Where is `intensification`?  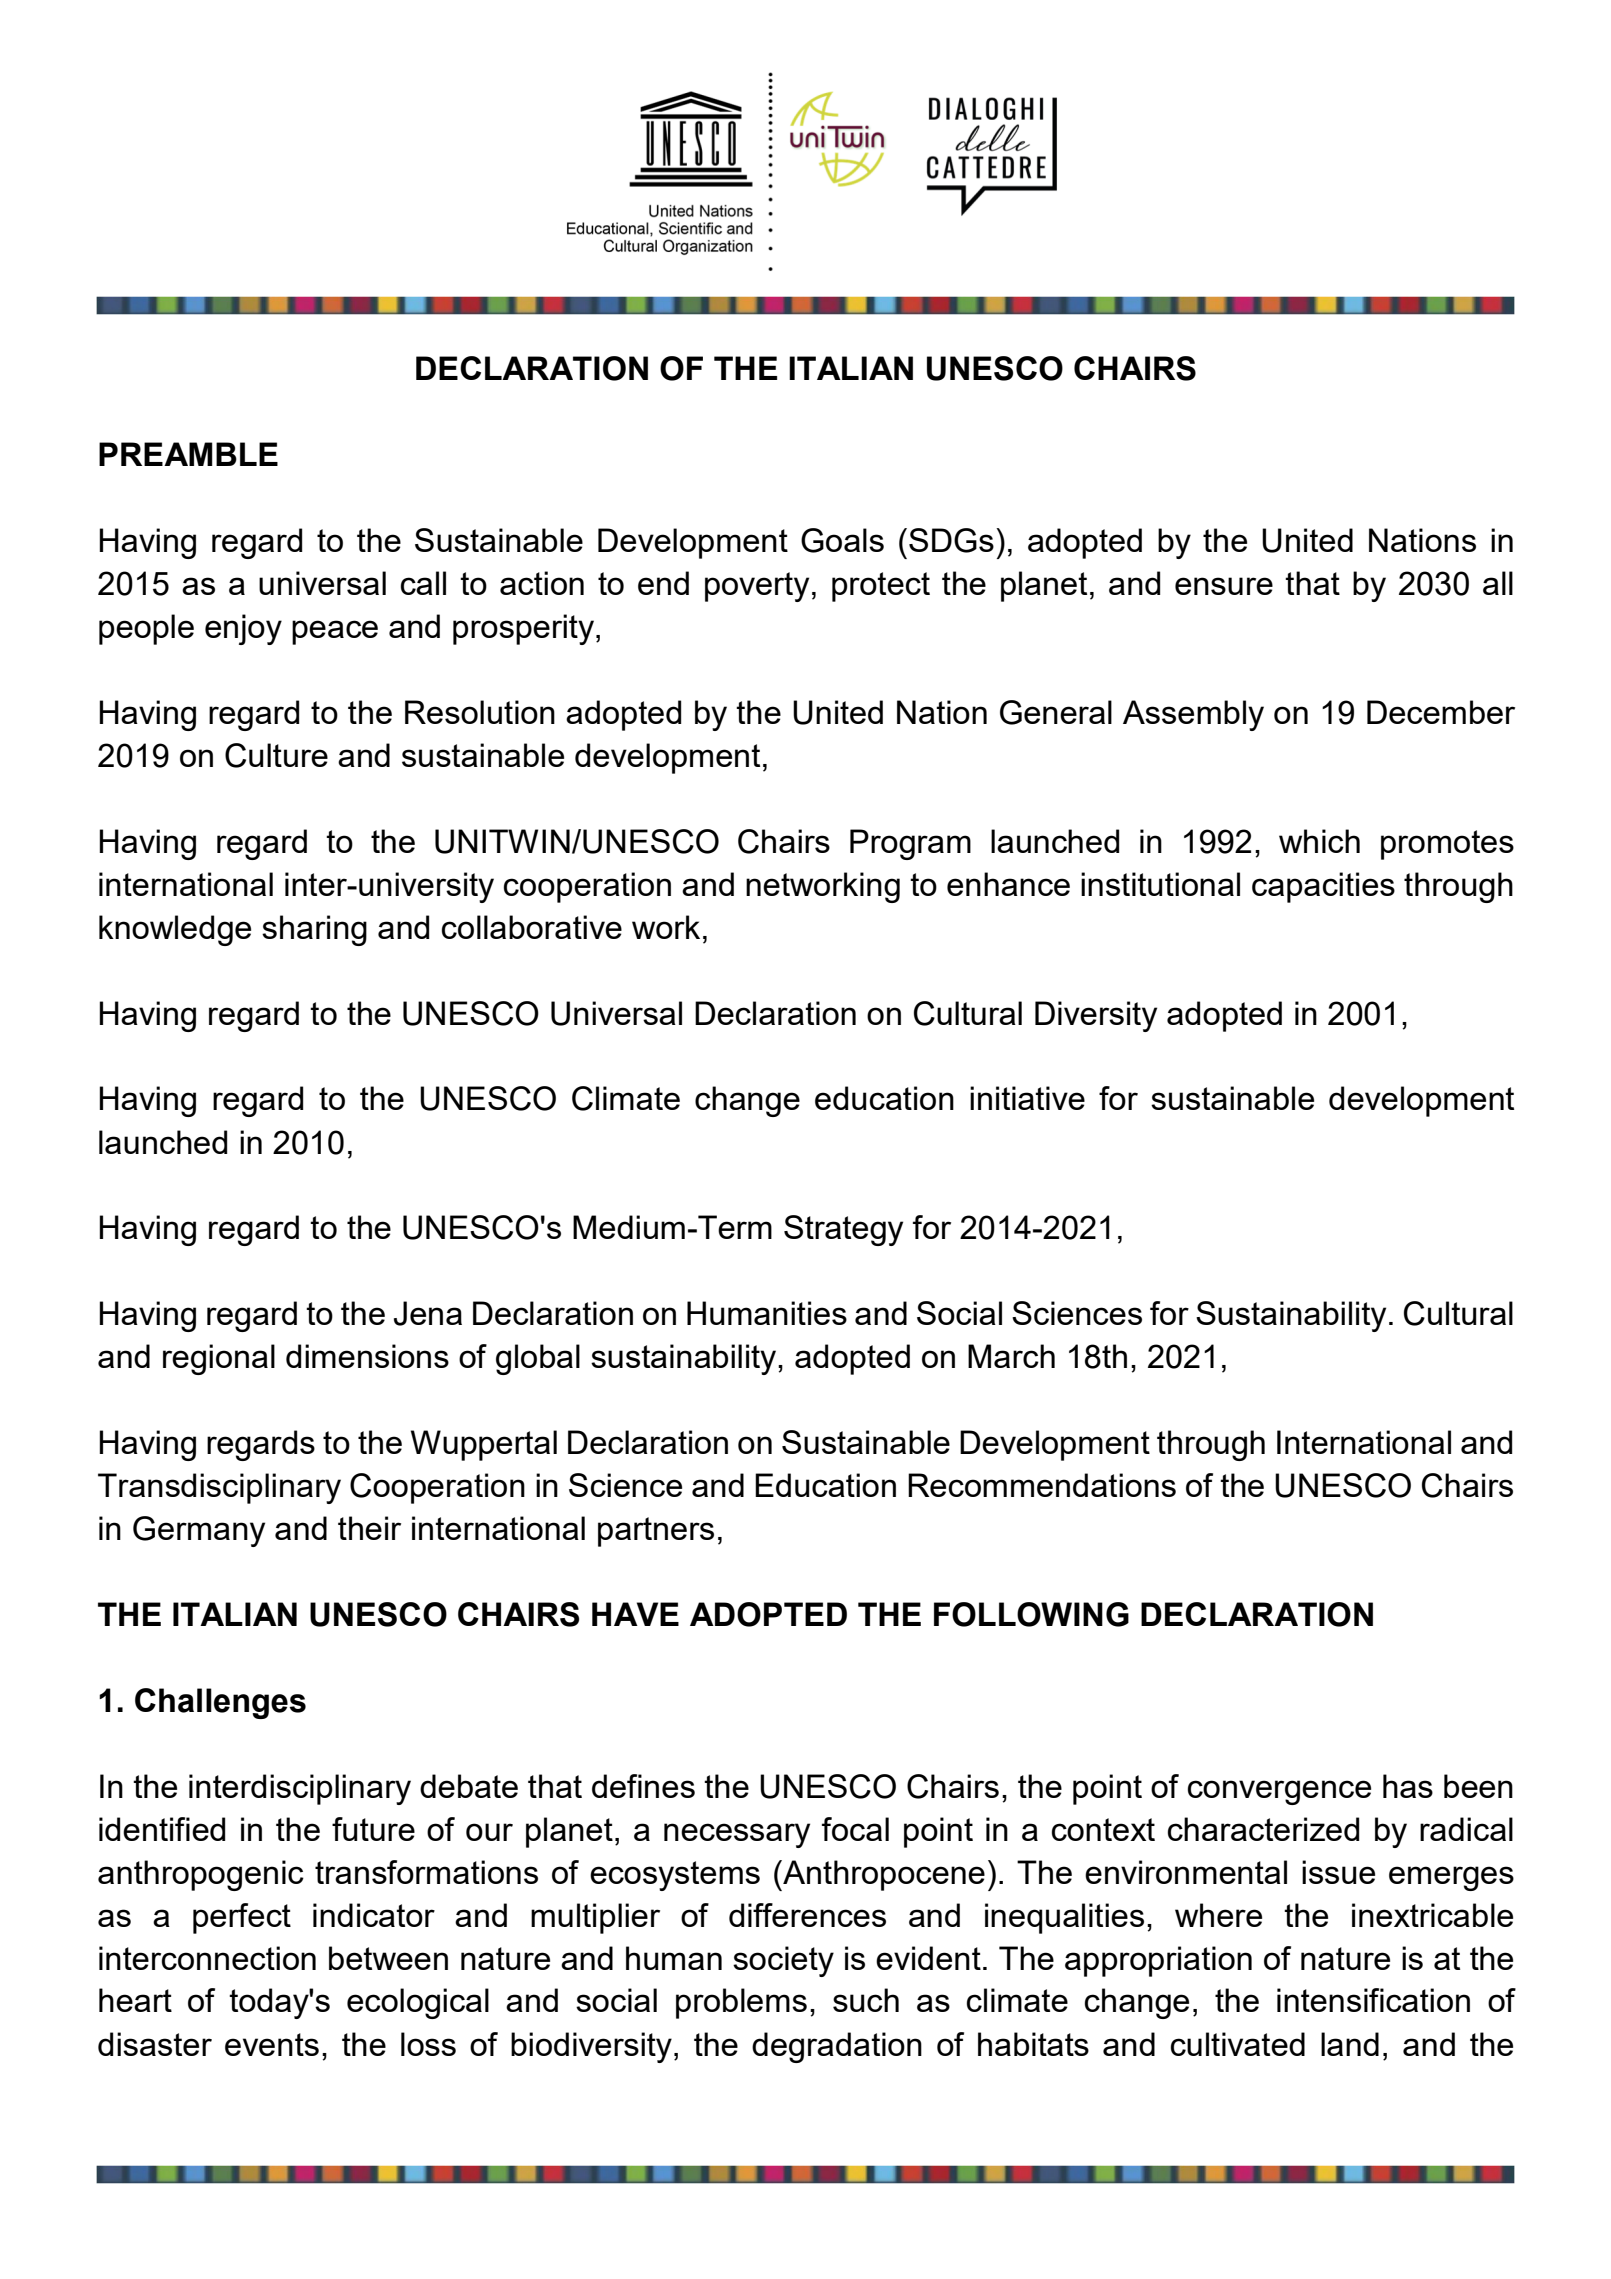 intensification is located at coordinates (1373, 2000).
